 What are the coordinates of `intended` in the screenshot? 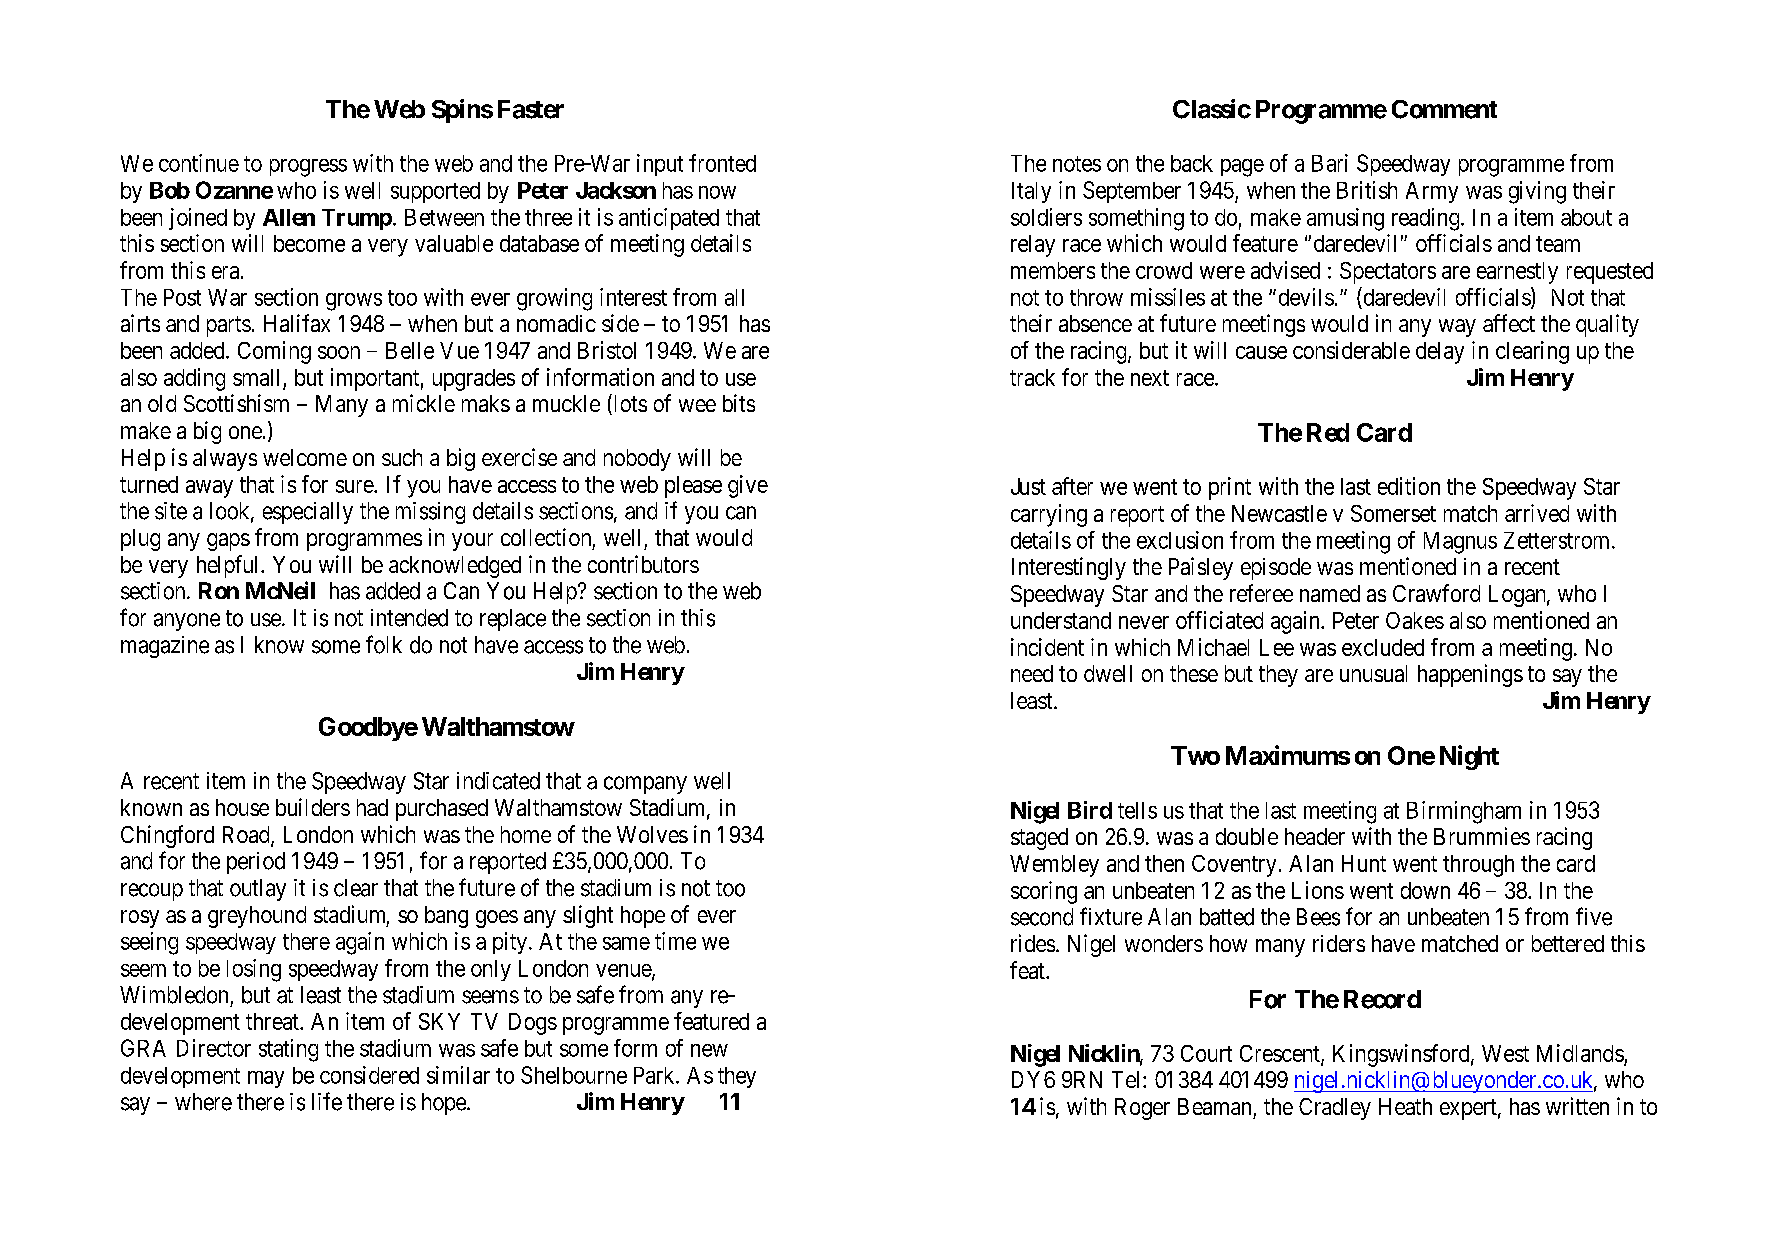 It's located at (409, 618).
